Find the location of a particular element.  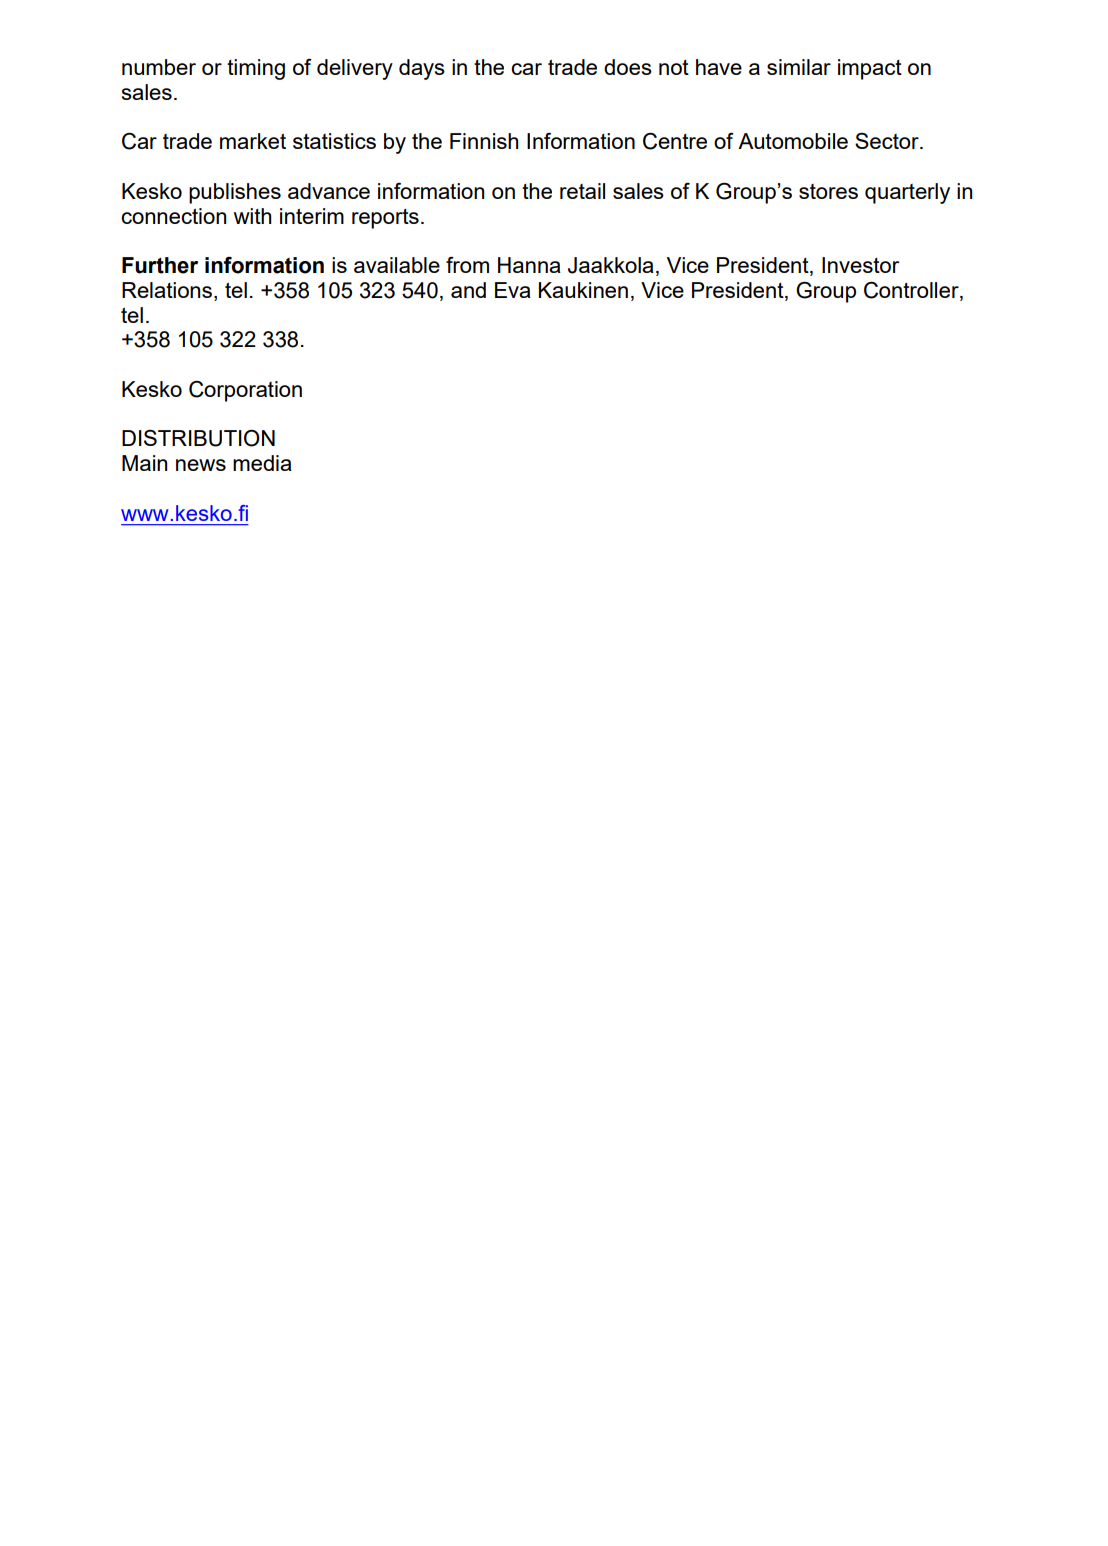

Corporation is located at coordinates (245, 391).
